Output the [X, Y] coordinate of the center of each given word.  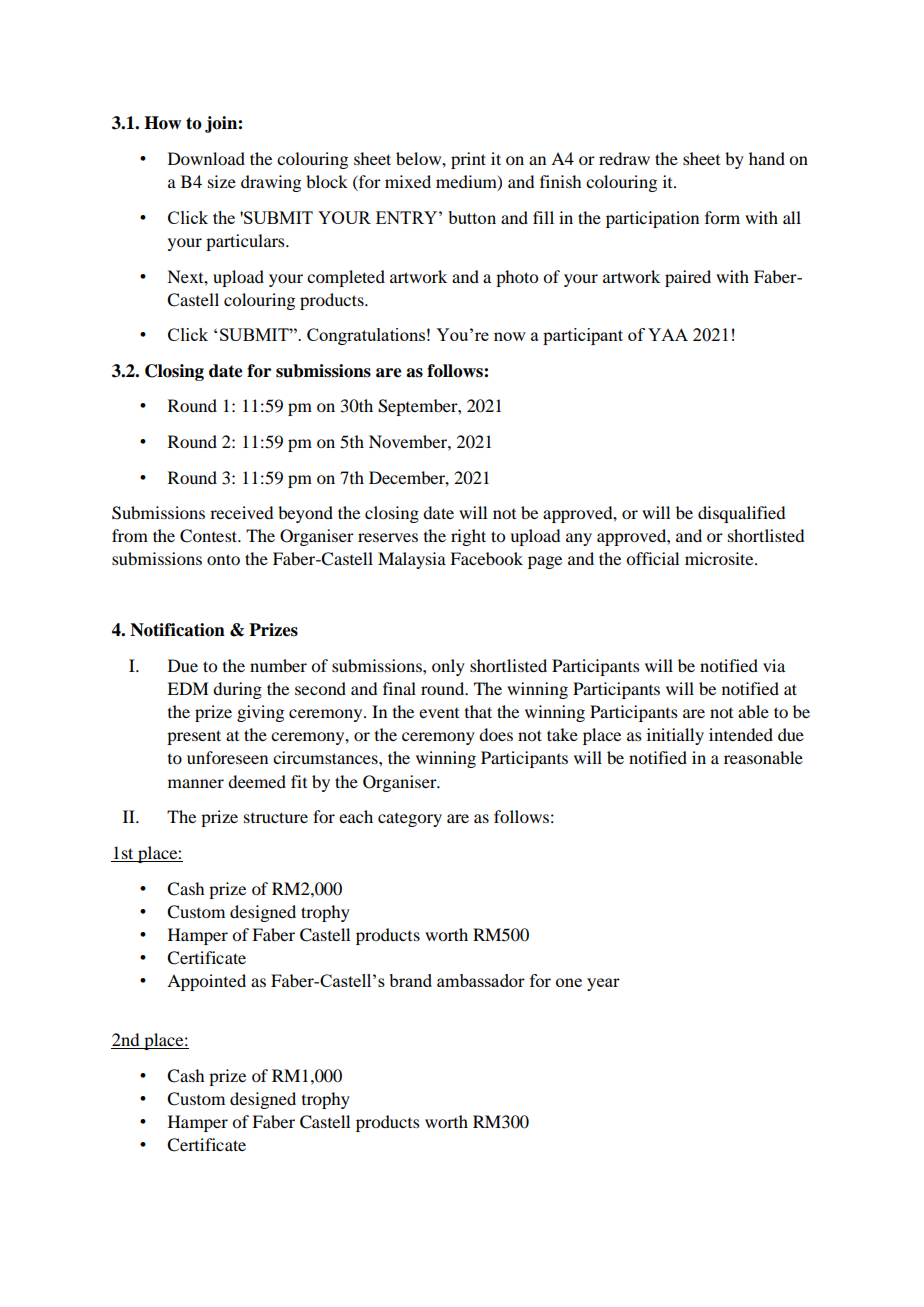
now [510, 336]
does [496, 734]
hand [767, 158]
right [468, 537]
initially [675, 736]
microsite [720, 558]
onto [223, 559]
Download [206, 158]
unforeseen [227, 757]
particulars [246, 242]
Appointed [206, 982]
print [468, 160]
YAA [668, 334]
